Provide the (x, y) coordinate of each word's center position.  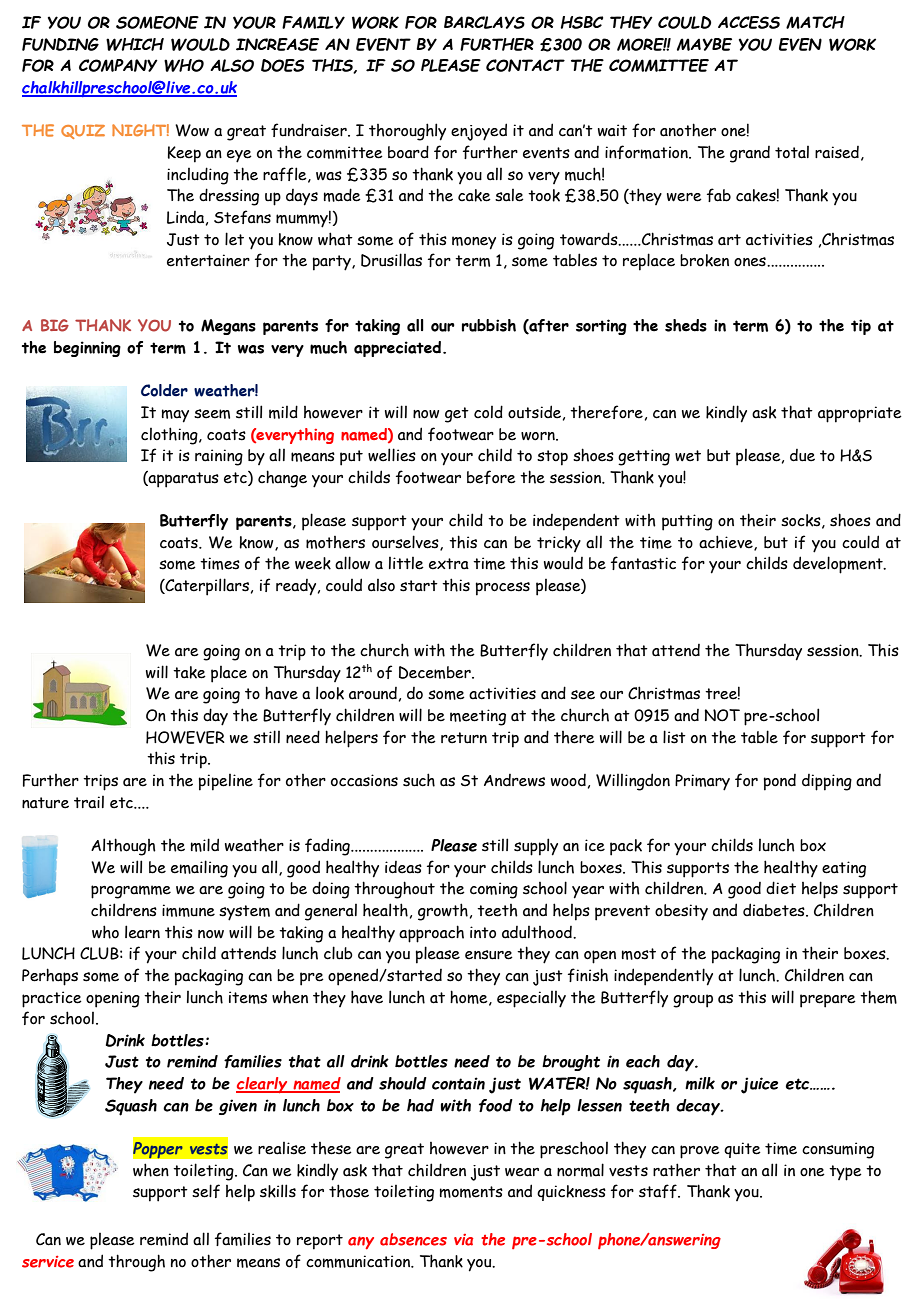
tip (861, 327)
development (839, 565)
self (206, 1191)
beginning (87, 349)
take (189, 672)
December (436, 672)
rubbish (489, 325)
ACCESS (749, 22)
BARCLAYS (484, 22)
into (483, 932)
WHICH (135, 44)
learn (142, 932)
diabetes (775, 910)
